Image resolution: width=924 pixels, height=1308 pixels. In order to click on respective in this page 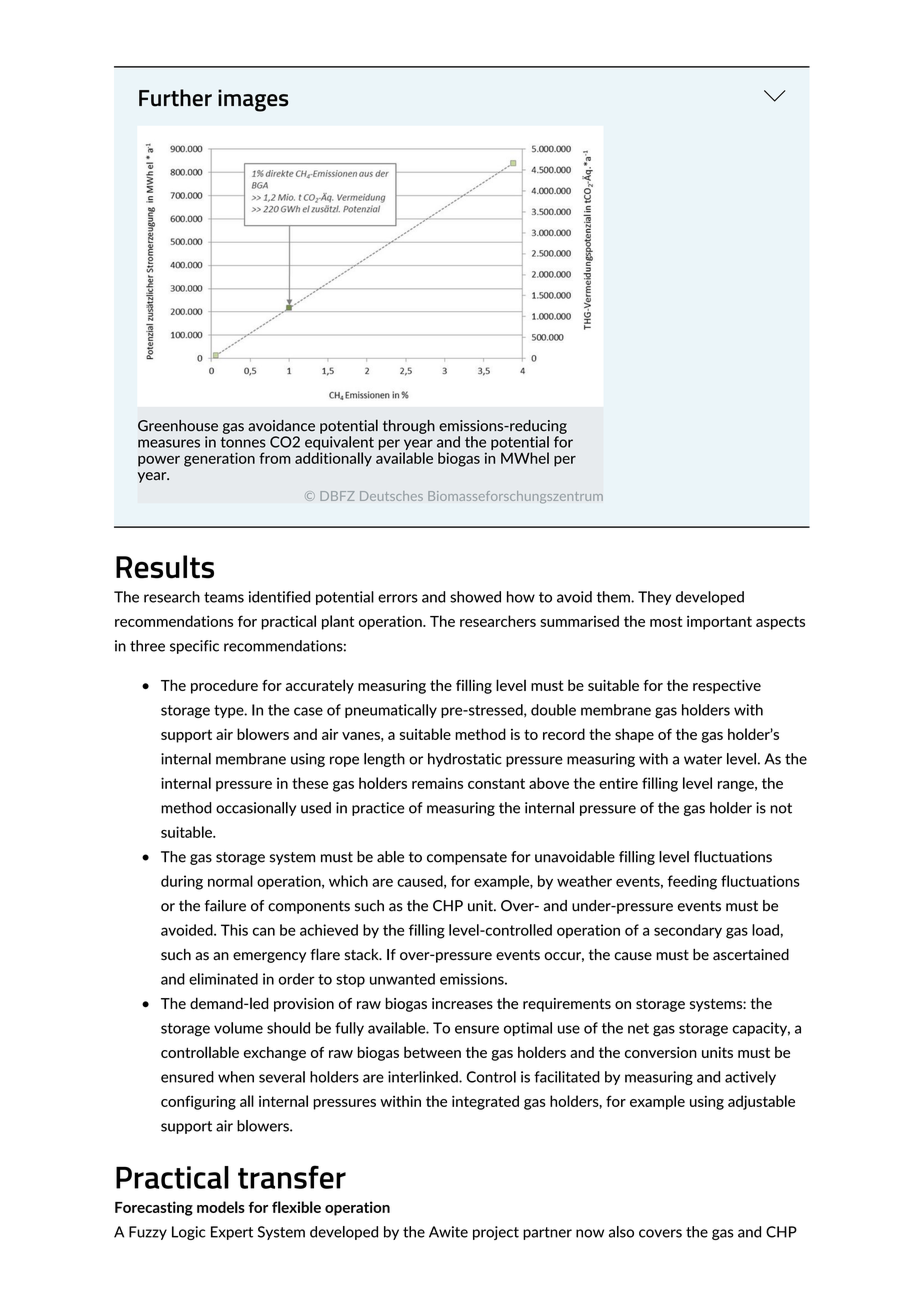, I will do `click(727, 687)`.
